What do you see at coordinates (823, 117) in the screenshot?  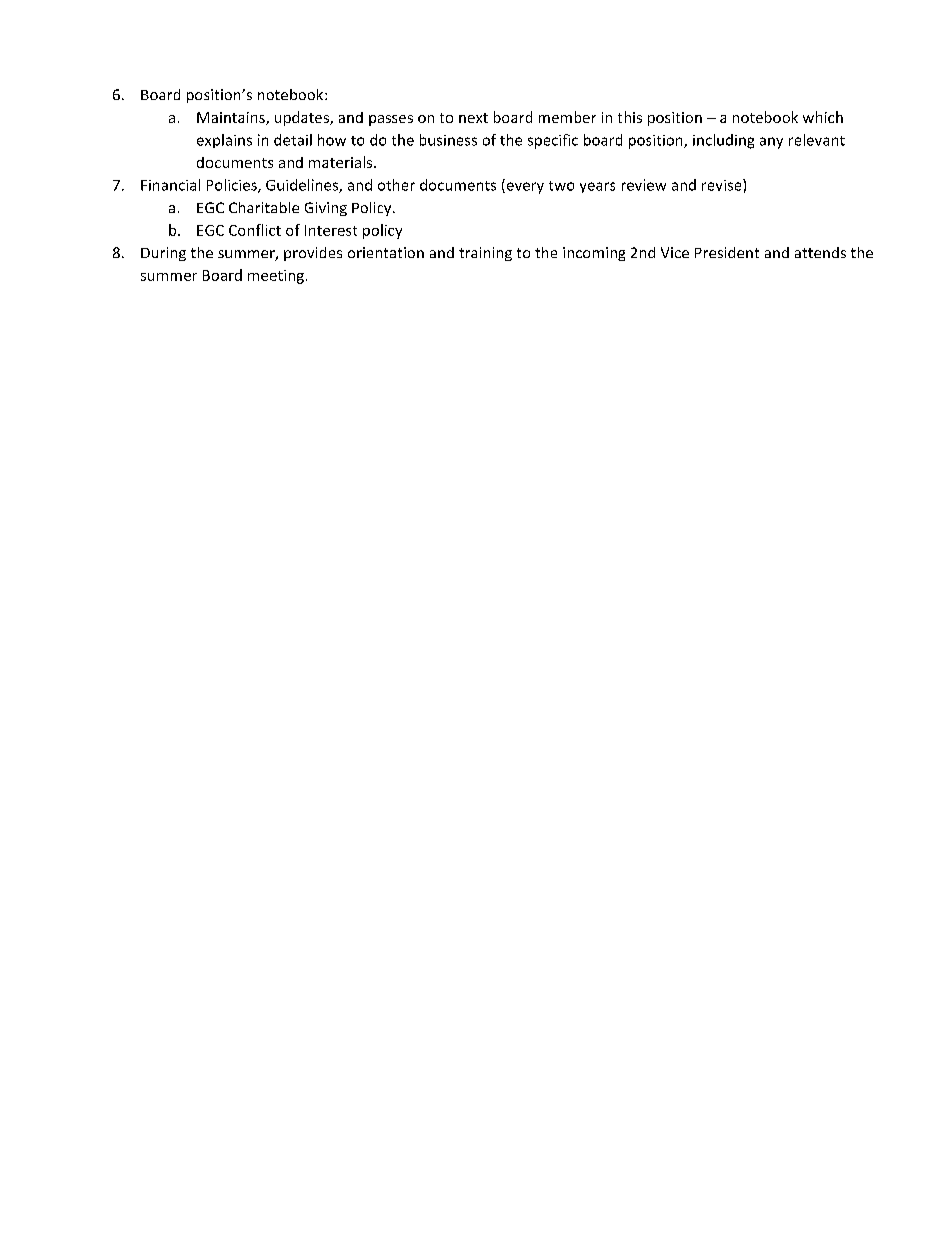 I see `which` at bounding box center [823, 117].
